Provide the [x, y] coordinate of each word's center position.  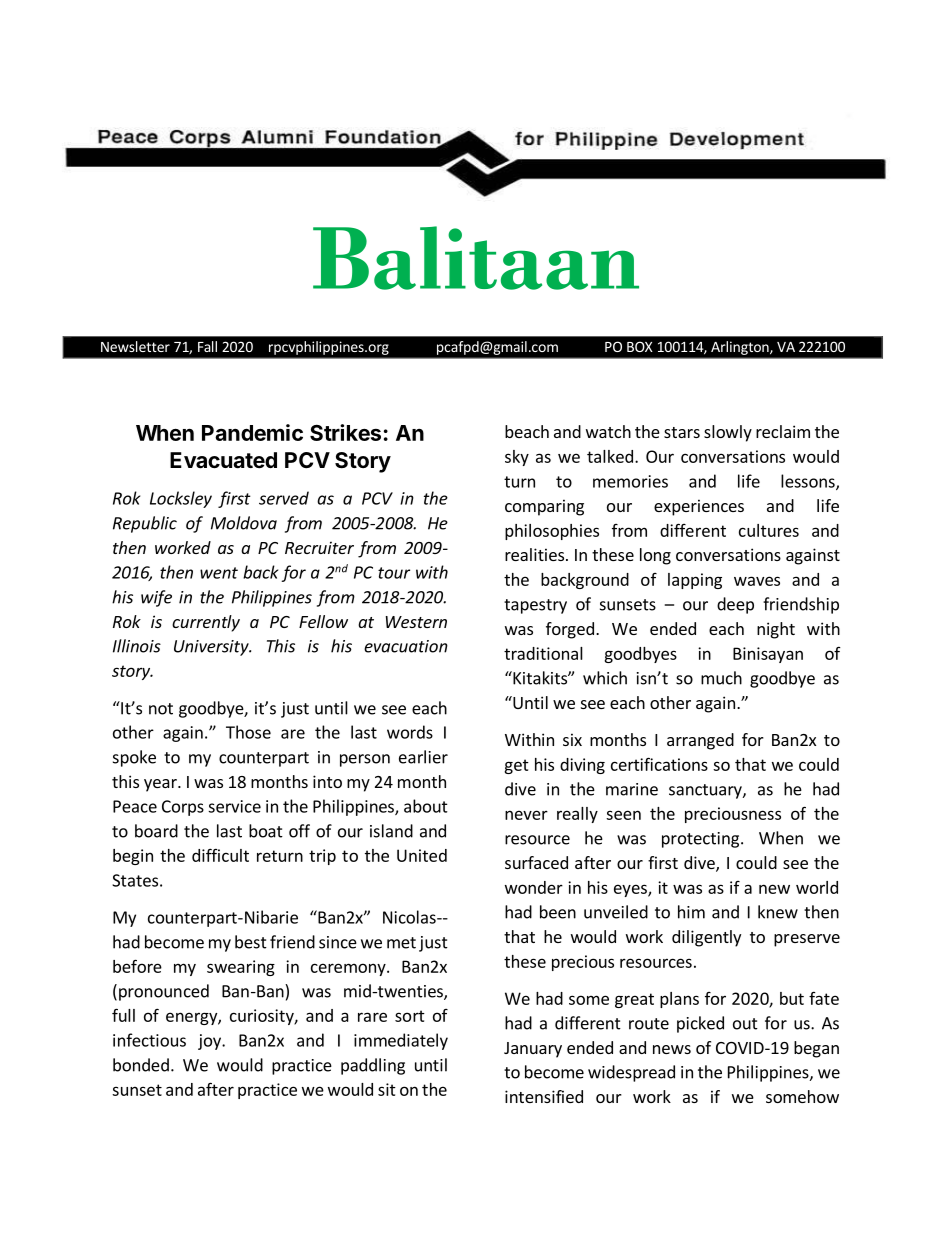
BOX [640, 346]
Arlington [741, 348]
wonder [534, 887]
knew [778, 912]
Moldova [244, 523]
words [410, 732]
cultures [769, 530]
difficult [220, 855]
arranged [700, 741]
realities [534, 554]
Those [248, 732]
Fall [207, 346]
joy [210, 1042]
